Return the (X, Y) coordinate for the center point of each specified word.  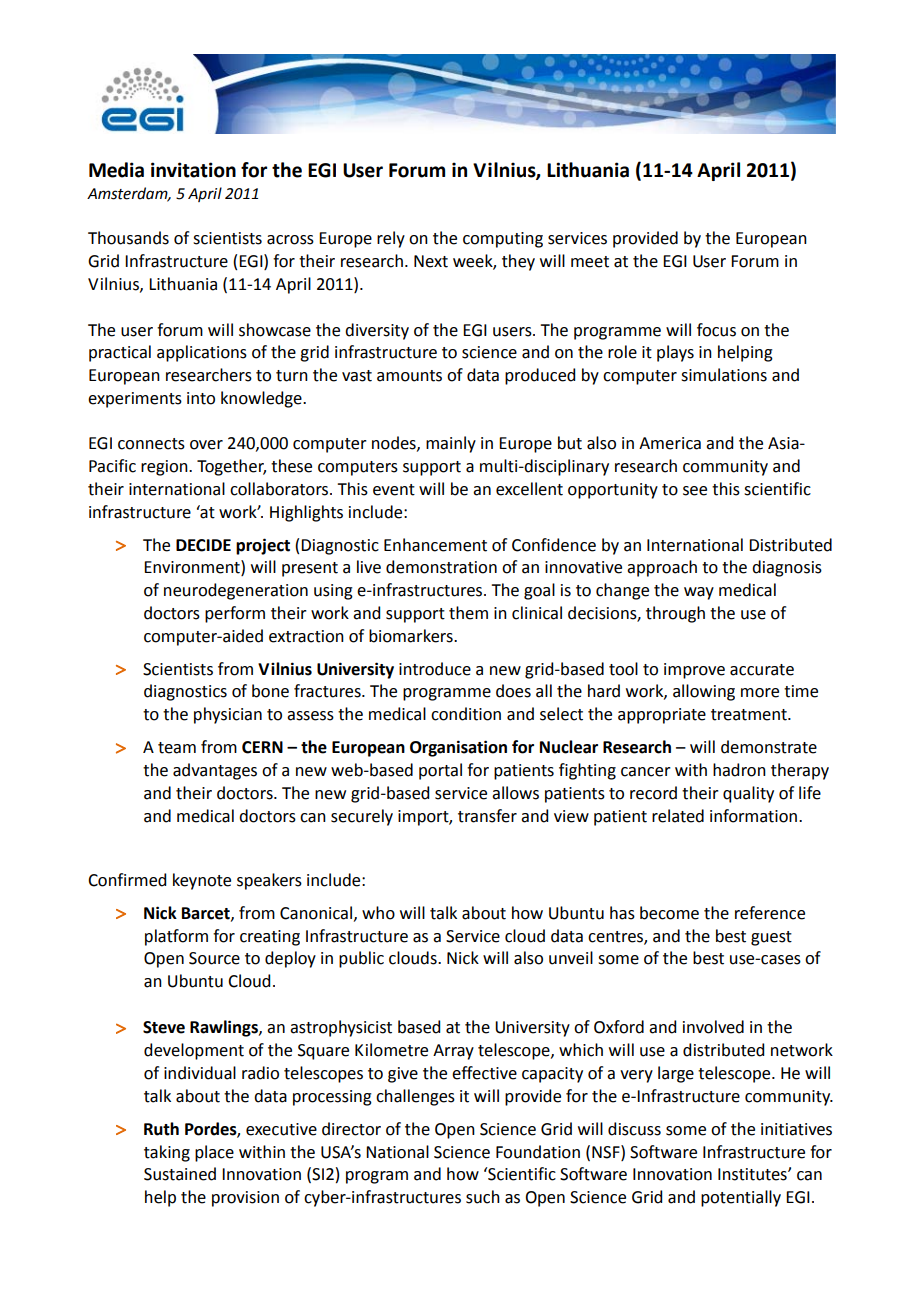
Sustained (180, 1174)
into (201, 398)
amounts (409, 376)
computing (503, 240)
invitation (193, 170)
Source (214, 958)
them (468, 613)
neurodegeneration (236, 591)
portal (440, 771)
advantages (215, 771)
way (699, 593)
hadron (739, 770)
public (361, 959)
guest (771, 938)
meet (590, 262)
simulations (724, 375)
